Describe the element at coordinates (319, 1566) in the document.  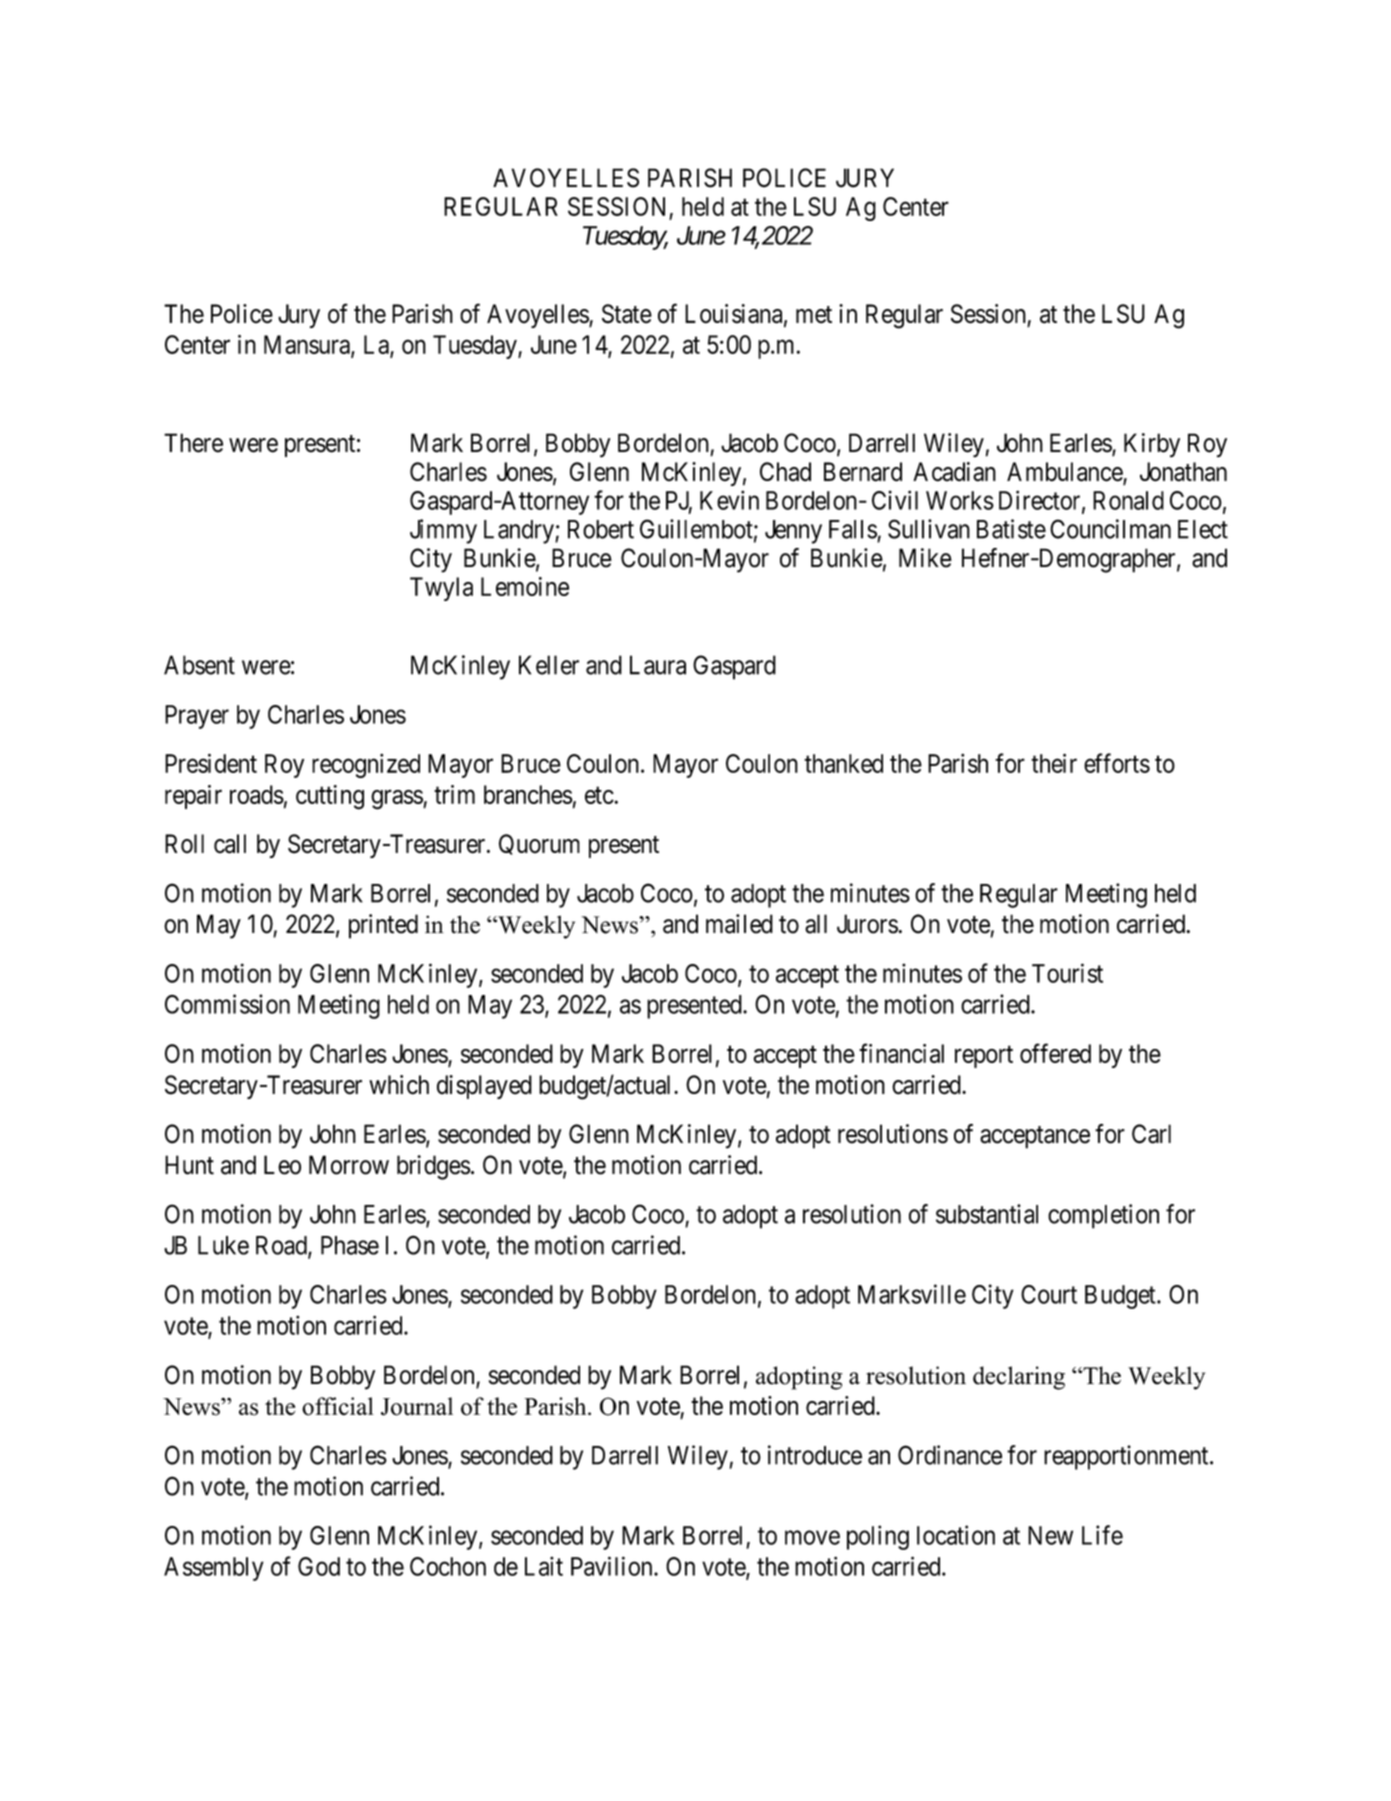
I see `God` at that location.
